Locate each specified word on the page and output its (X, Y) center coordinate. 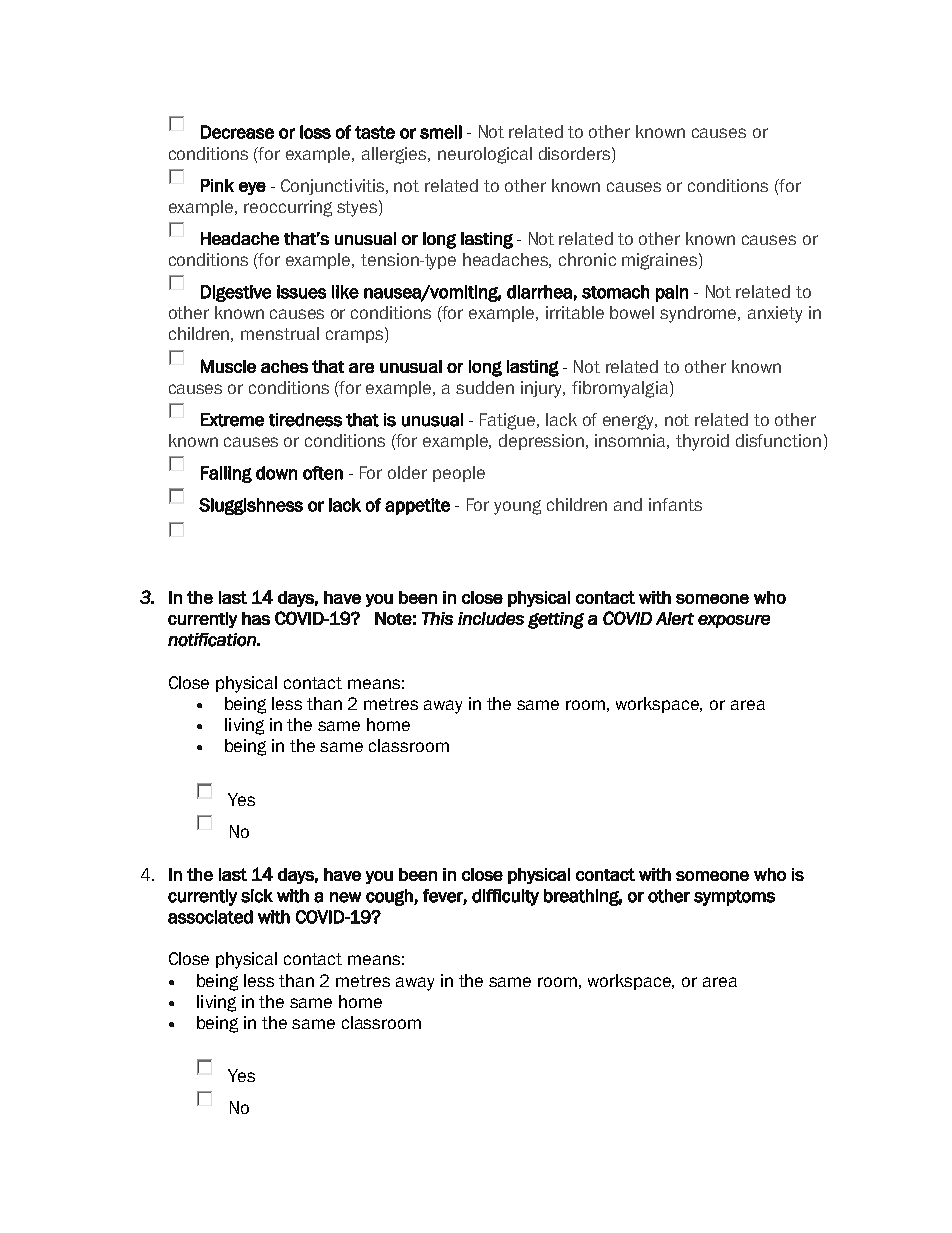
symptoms (734, 898)
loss (315, 132)
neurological (485, 155)
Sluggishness (251, 506)
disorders (576, 153)
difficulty (505, 897)
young (517, 507)
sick (257, 896)
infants (675, 504)
